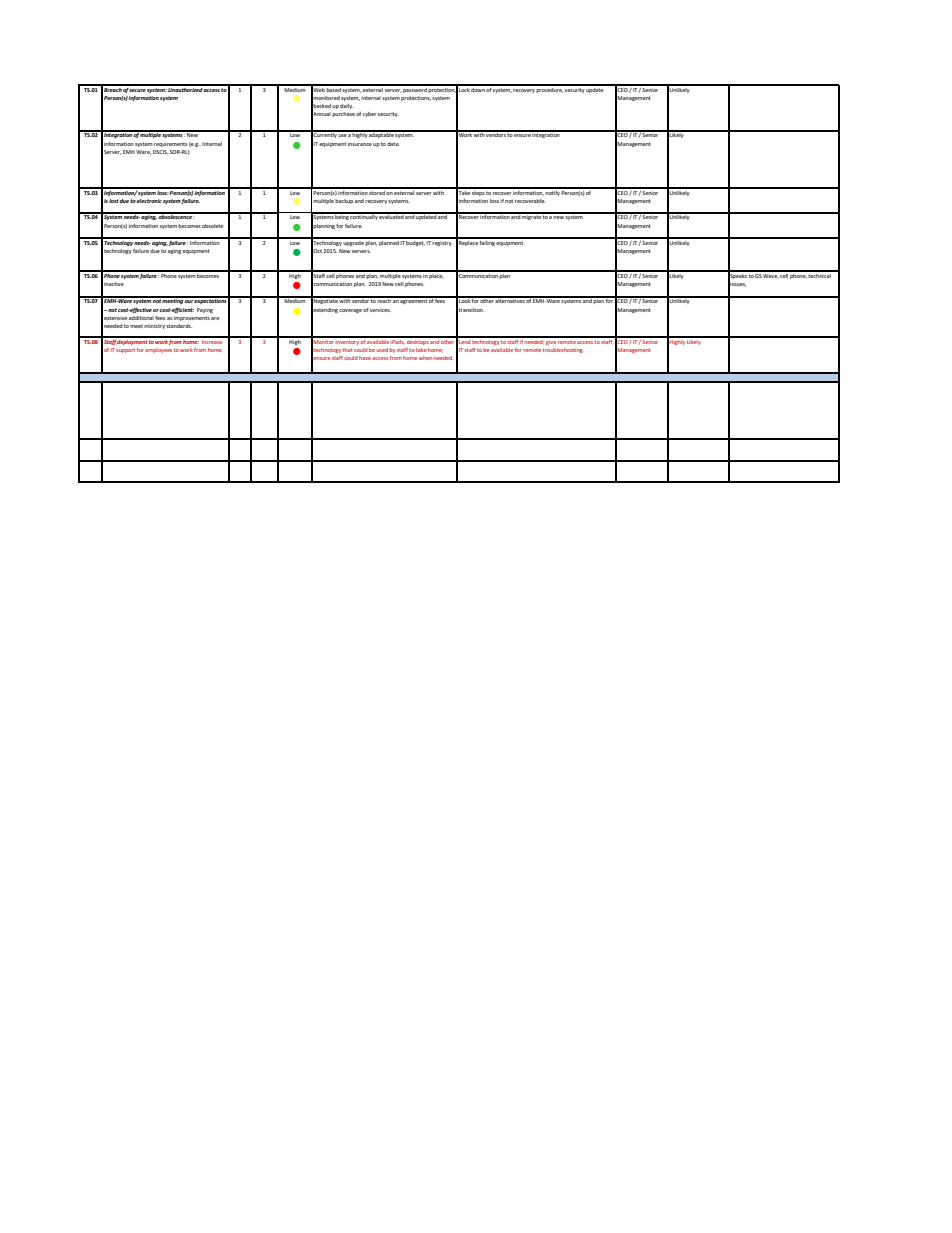 The height and width of the screenshot is (1233, 952). I want to click on Increase, so click(212, 340).
